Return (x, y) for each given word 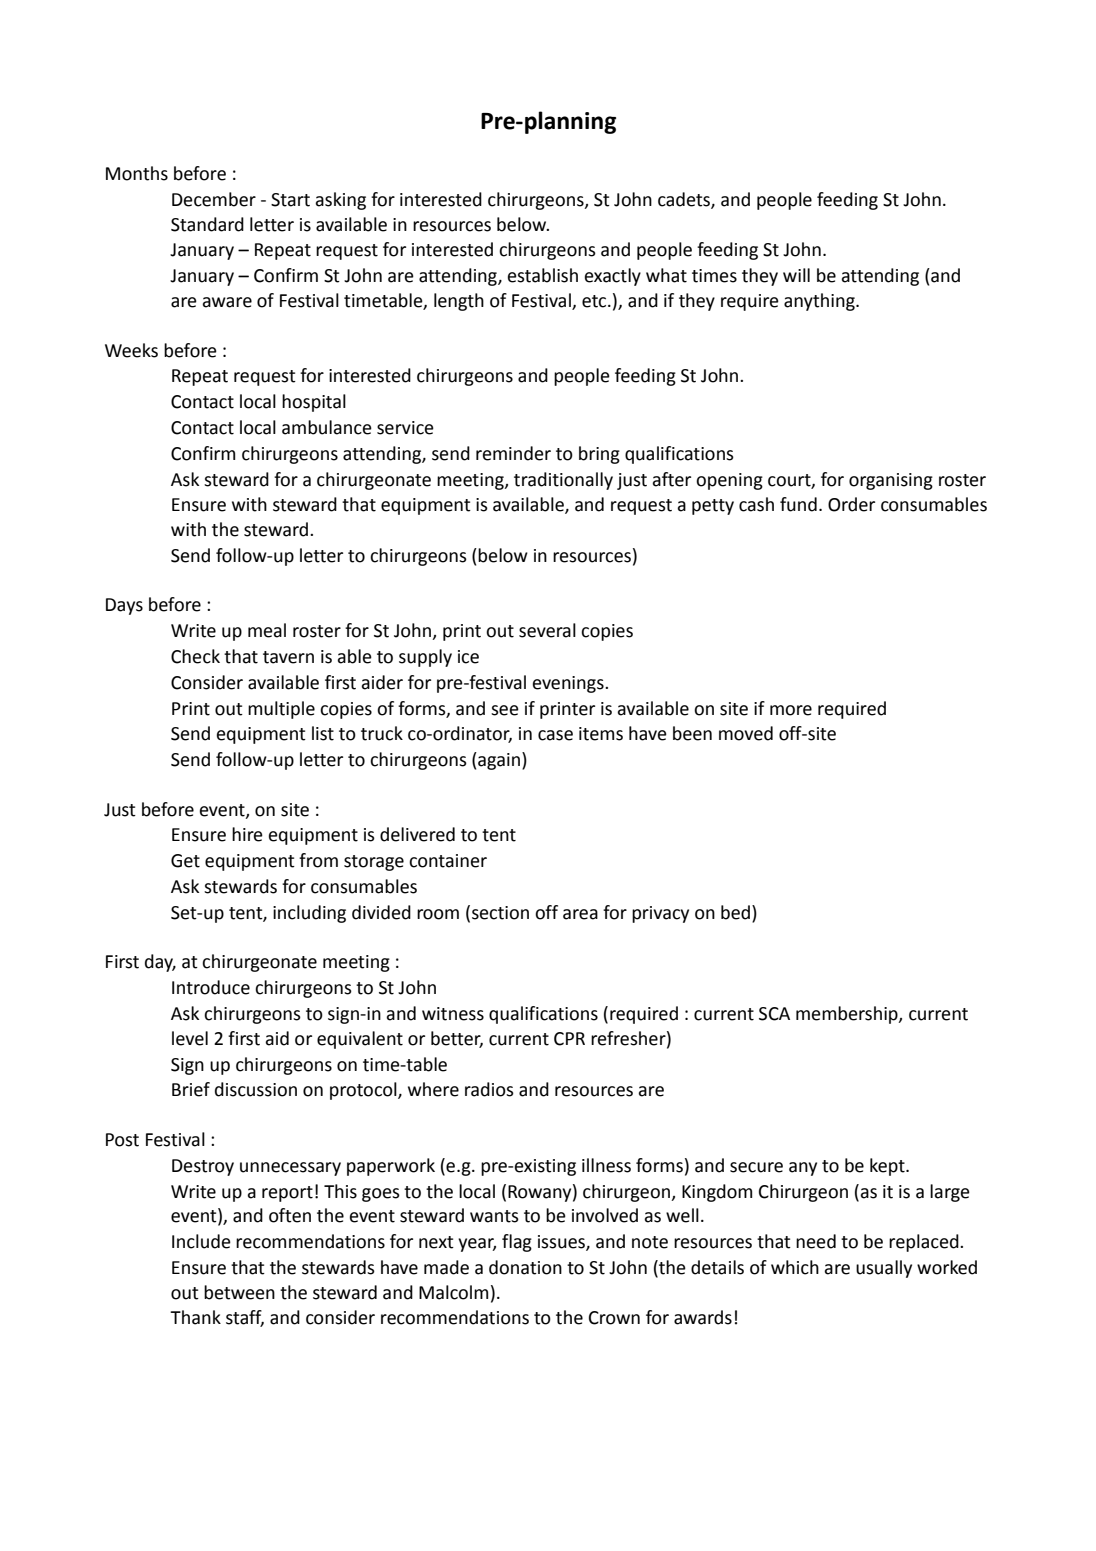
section (500, 913)
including (309, 914)
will (796, 275)
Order (851, 504)
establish (543, 275)
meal (267, 630)
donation (525, 1267)
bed (737, 912)
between (239, 1292)
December (214, 199)
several (547, 630)
